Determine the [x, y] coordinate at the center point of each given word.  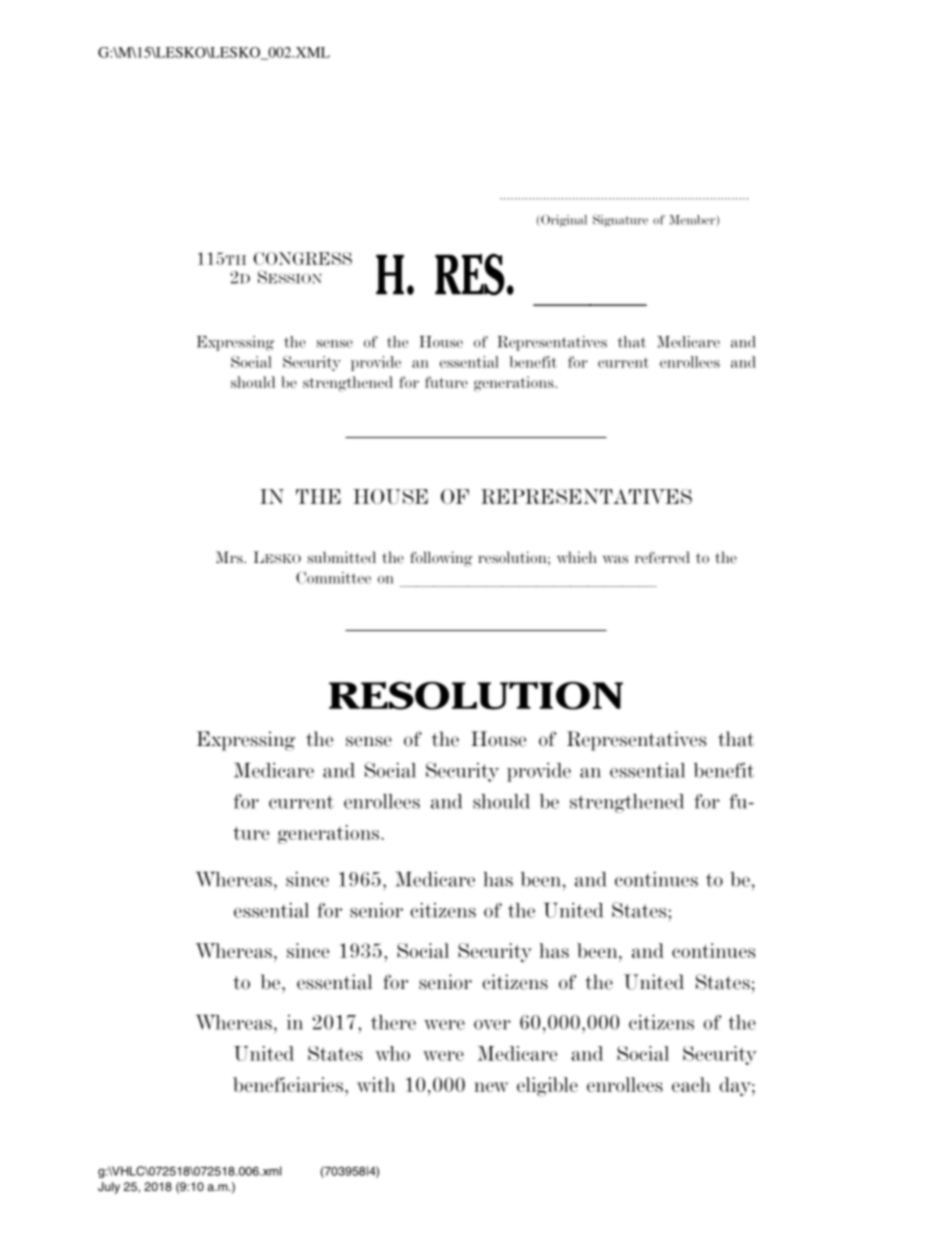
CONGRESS [303, 258]
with [376, 1084]
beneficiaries [289, 1084]
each [691, 1084]
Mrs [230, 557]
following [441, 559]
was [615, 559]
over [492, 1025]
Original [564, 220]
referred [662, 557]
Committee [333, 577]
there [393, 1022]
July [109, 1188]
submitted [342, 557]
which [577, 557]
